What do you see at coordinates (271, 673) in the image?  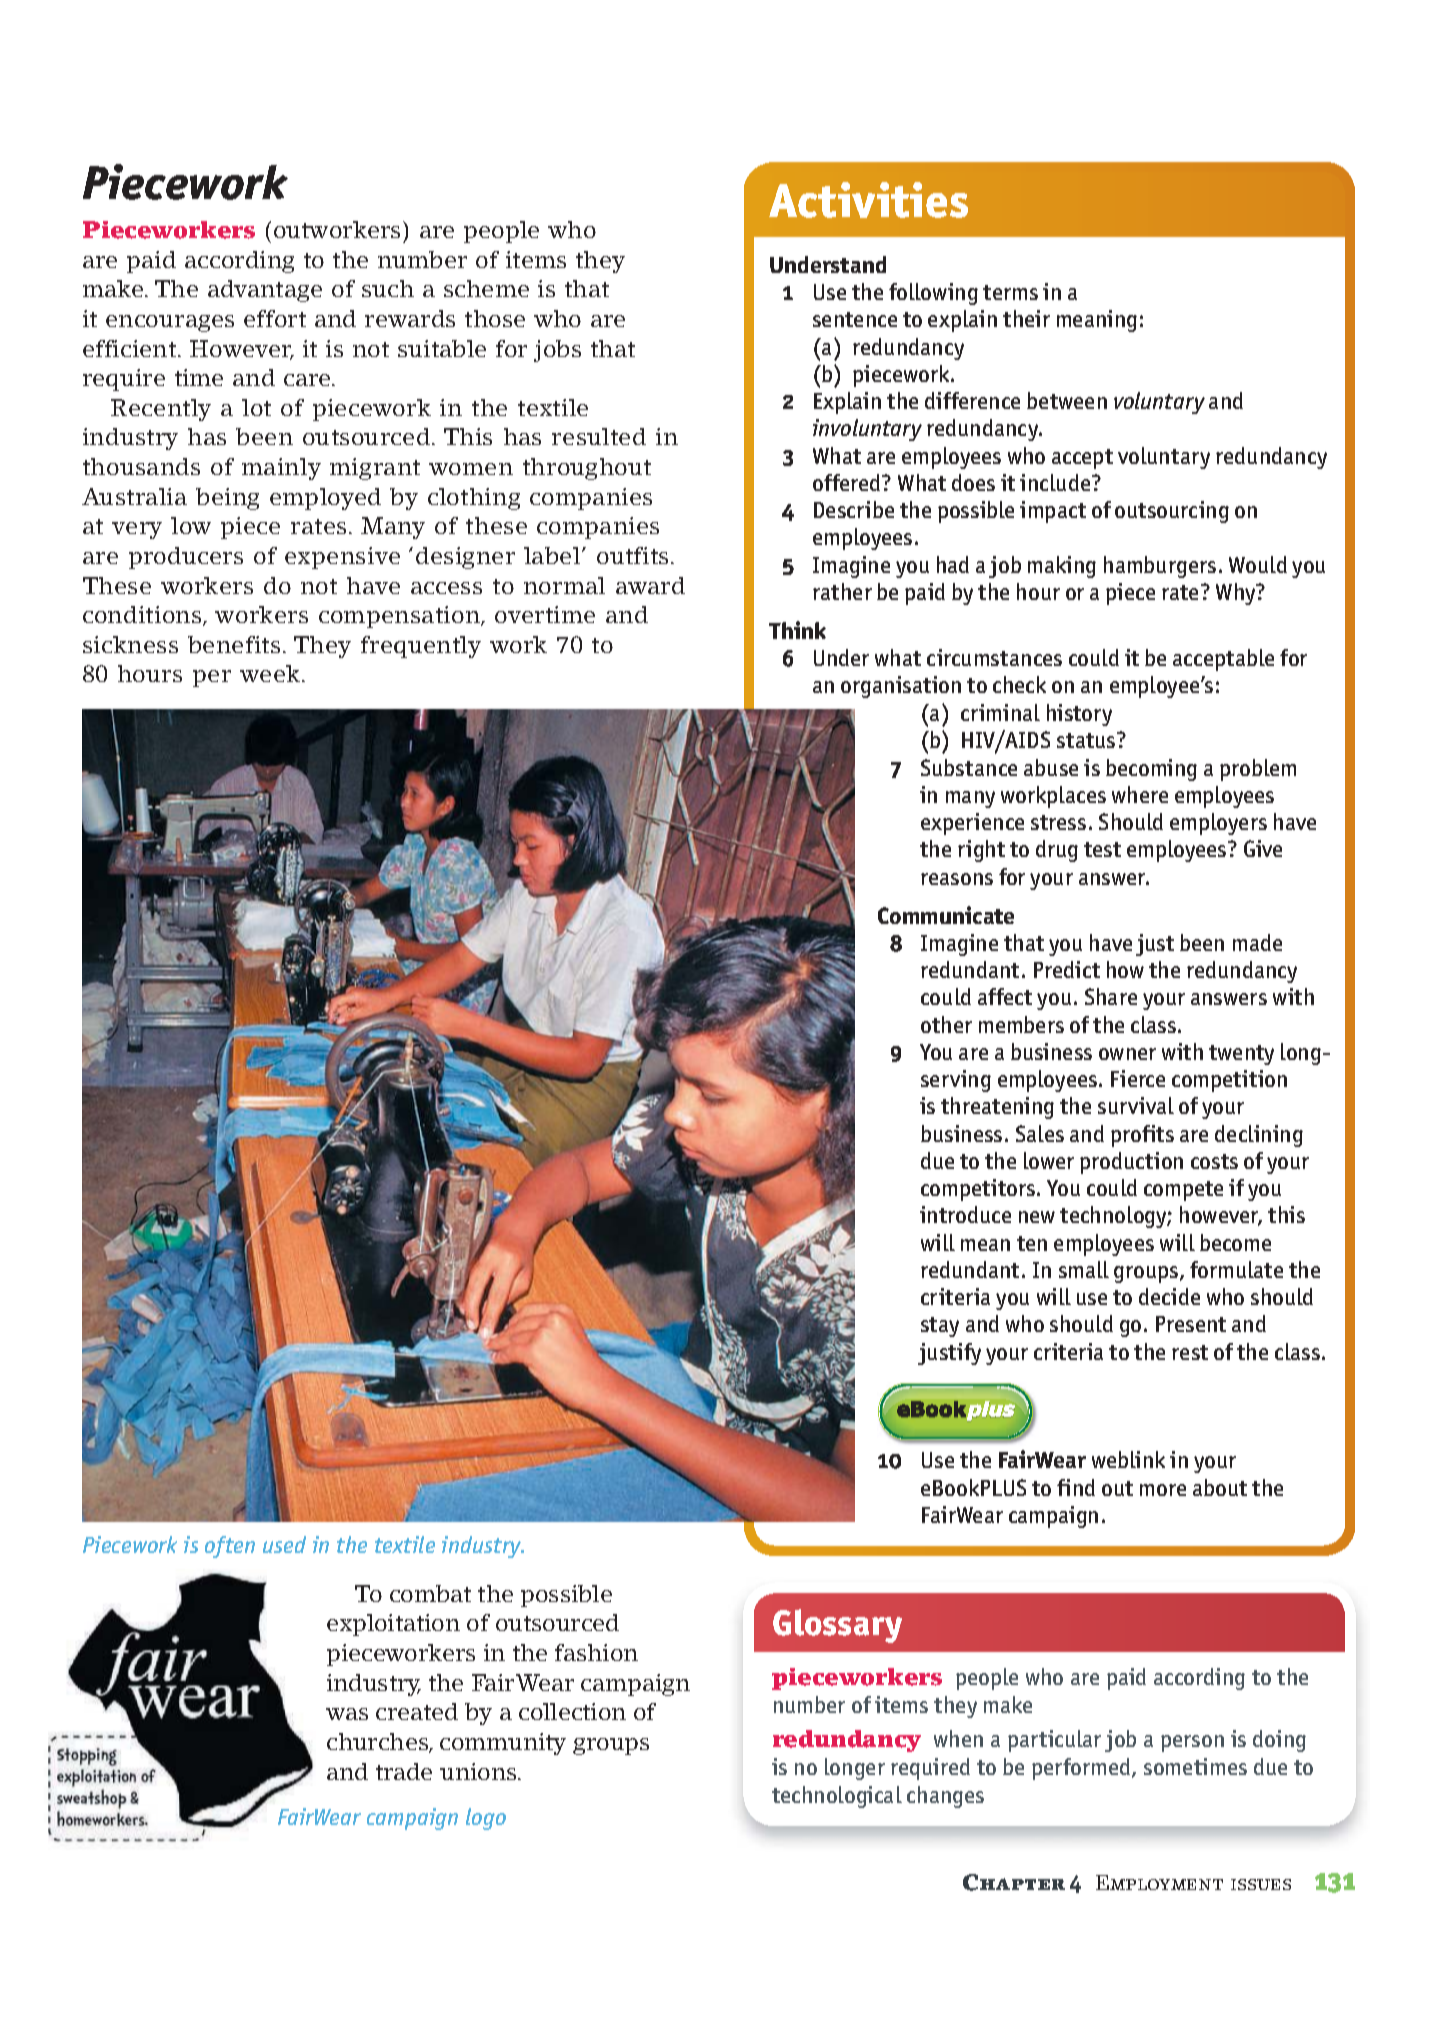 I see `week` at bounding box center [271, 673].
